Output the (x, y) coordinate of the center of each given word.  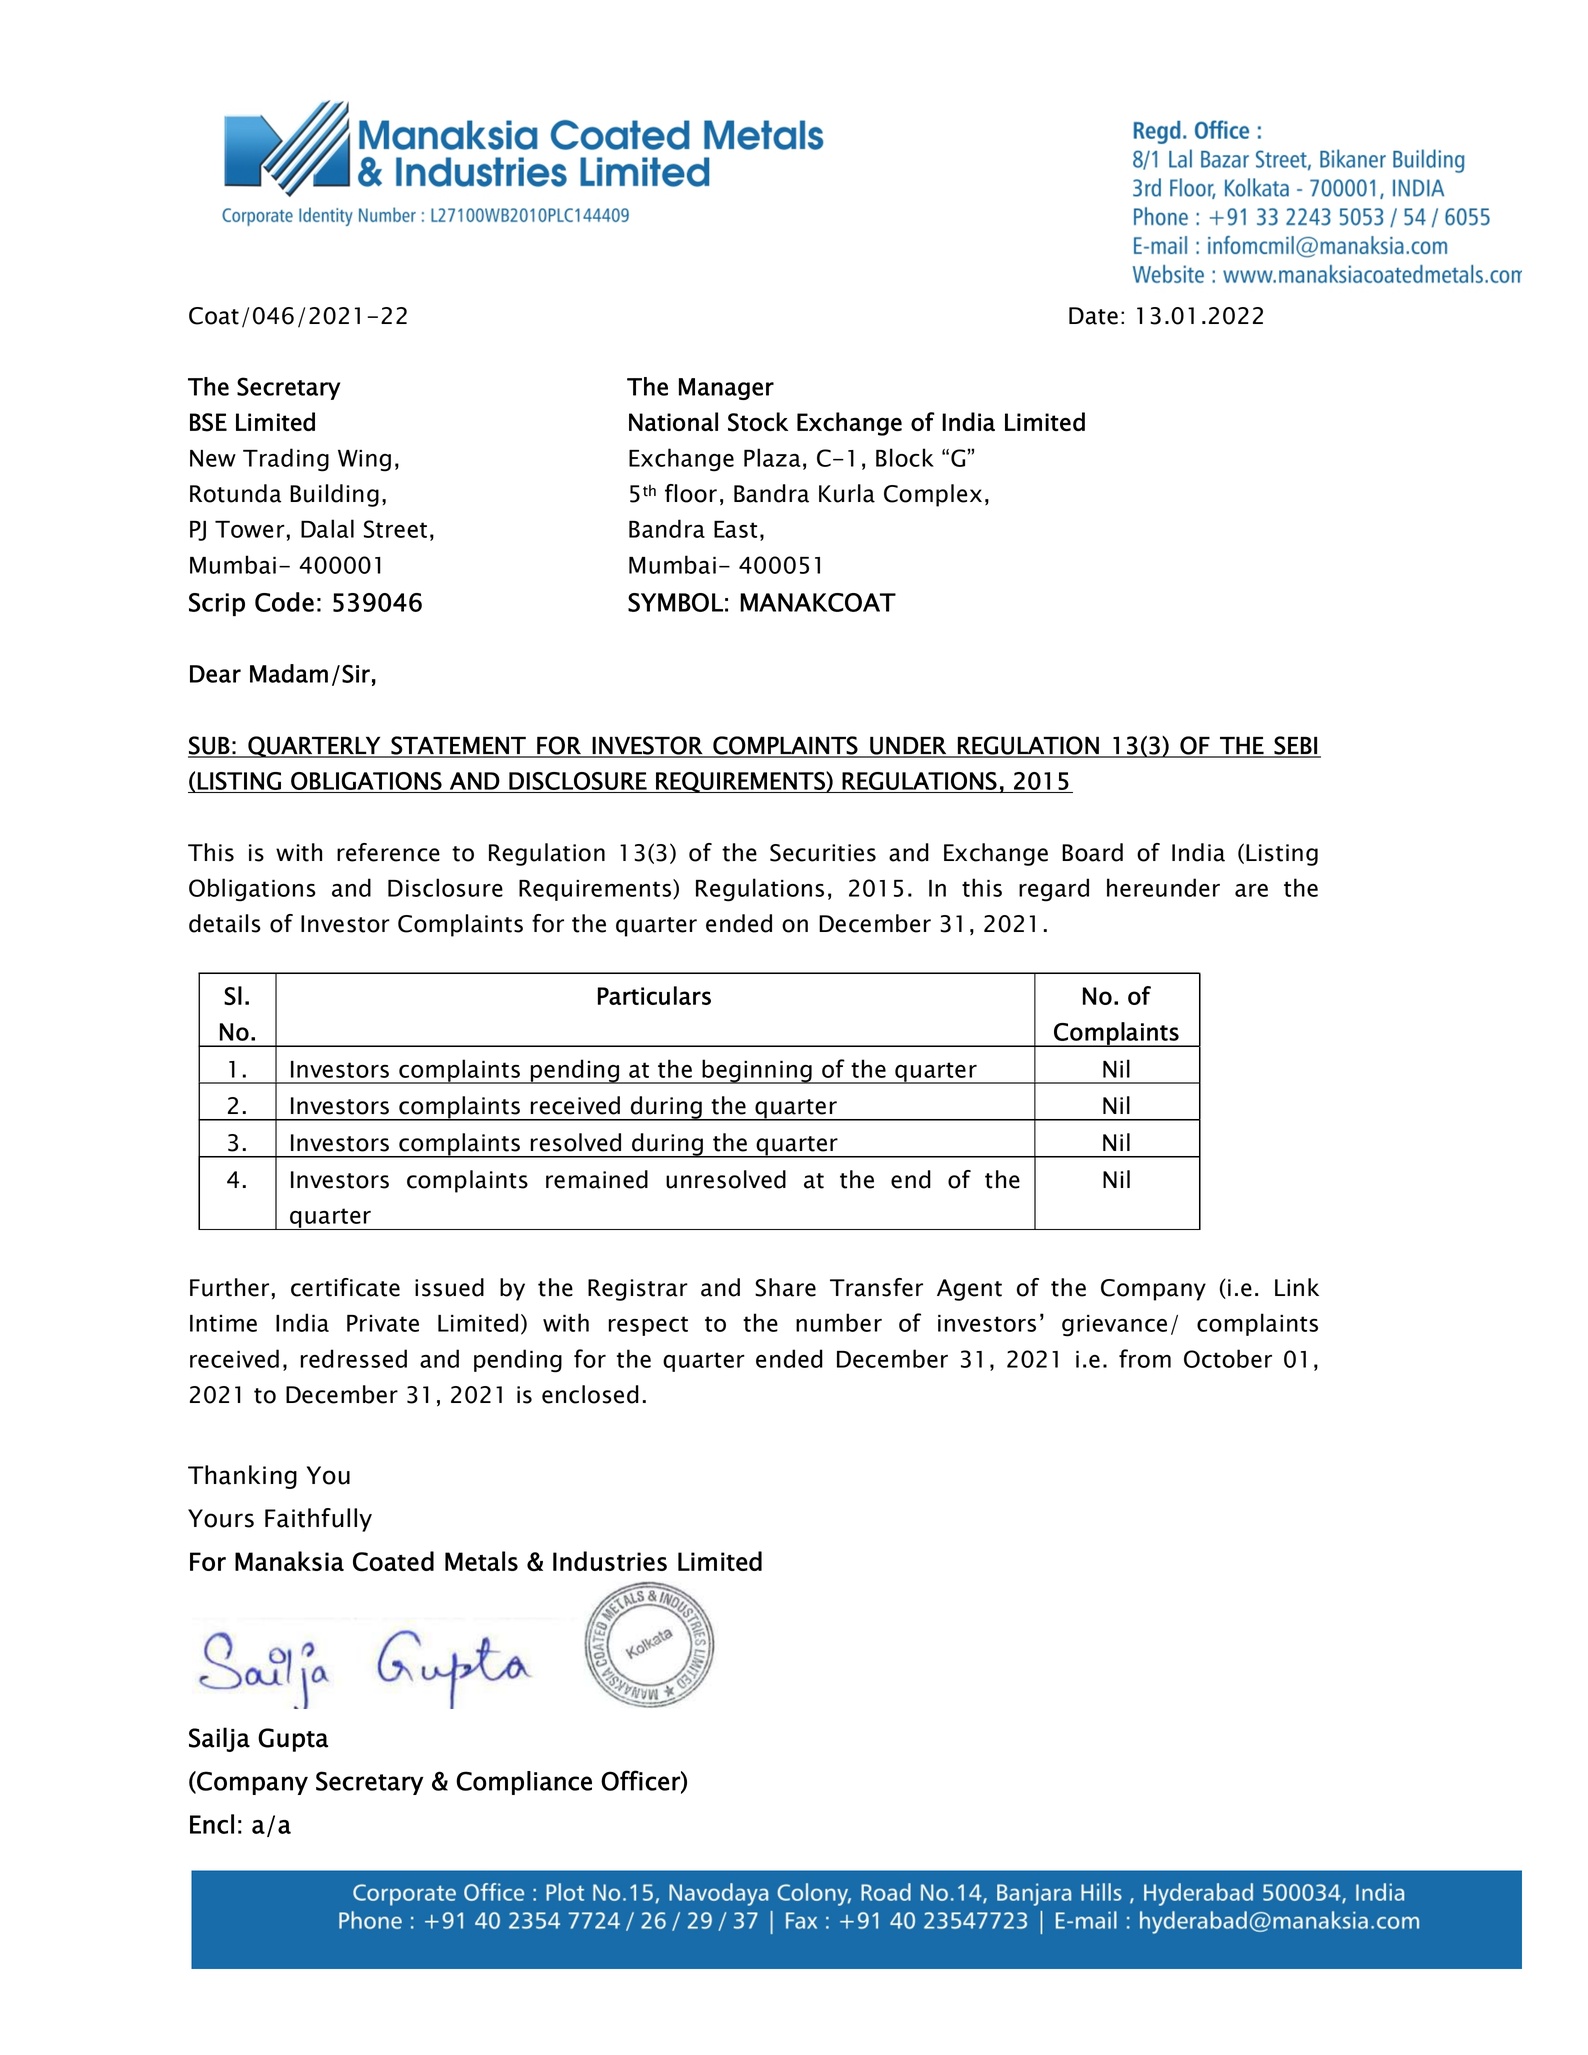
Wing (364, 461)
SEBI (1295, 746)
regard (1054, 890)
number (839, 1322)
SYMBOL (675, 602)
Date (1093, 316)
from (1145, 1358)
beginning (757, 1071)
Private (383, 1323)
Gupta (293, 1740)
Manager (726, 389)
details (225, 923)
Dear (215, 674)
